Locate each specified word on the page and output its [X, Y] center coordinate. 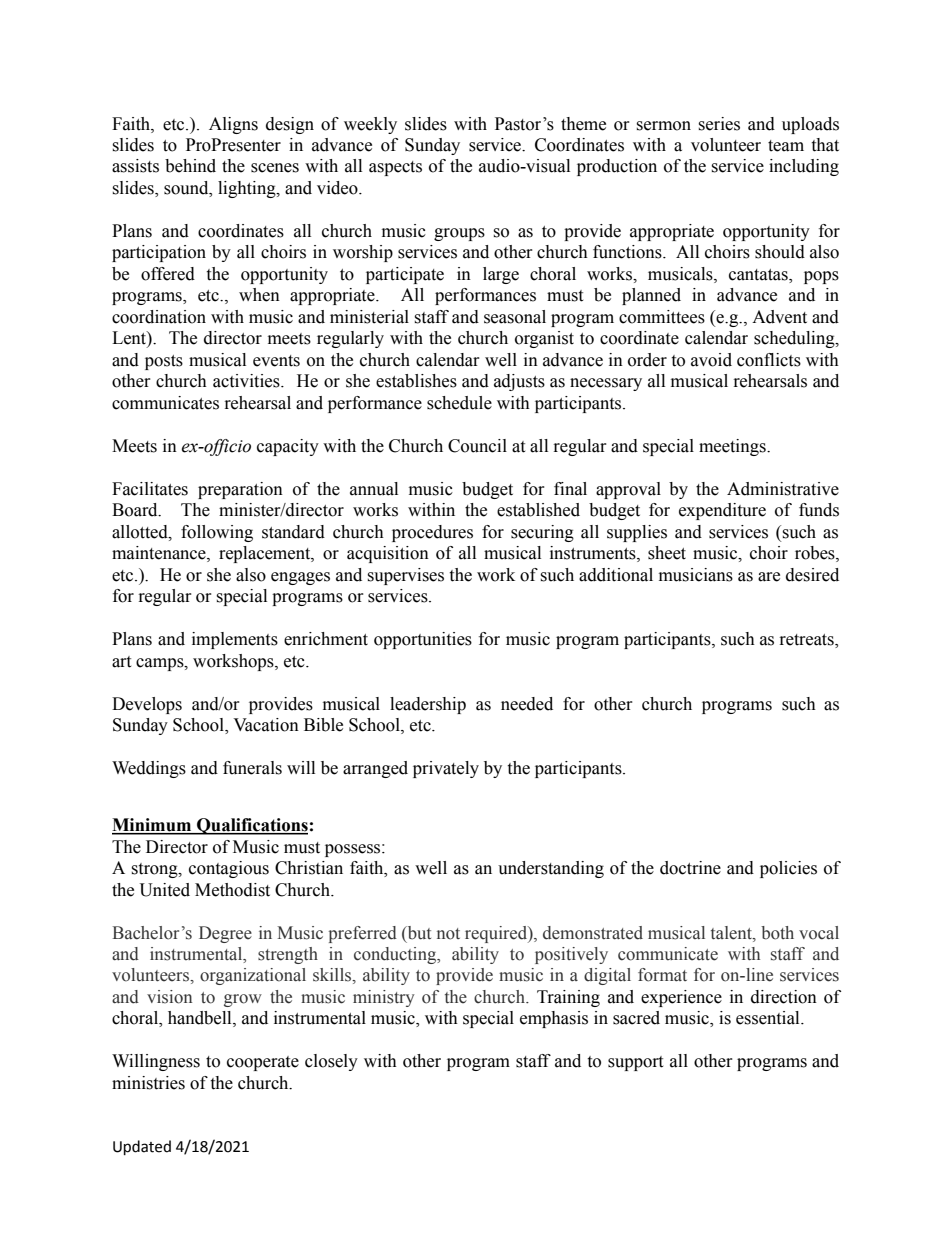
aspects [395, 168]
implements [235, 640]
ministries [148, 1083]
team [786, 146]
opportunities [423, 640]
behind [190, 166]
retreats [808, 641]
